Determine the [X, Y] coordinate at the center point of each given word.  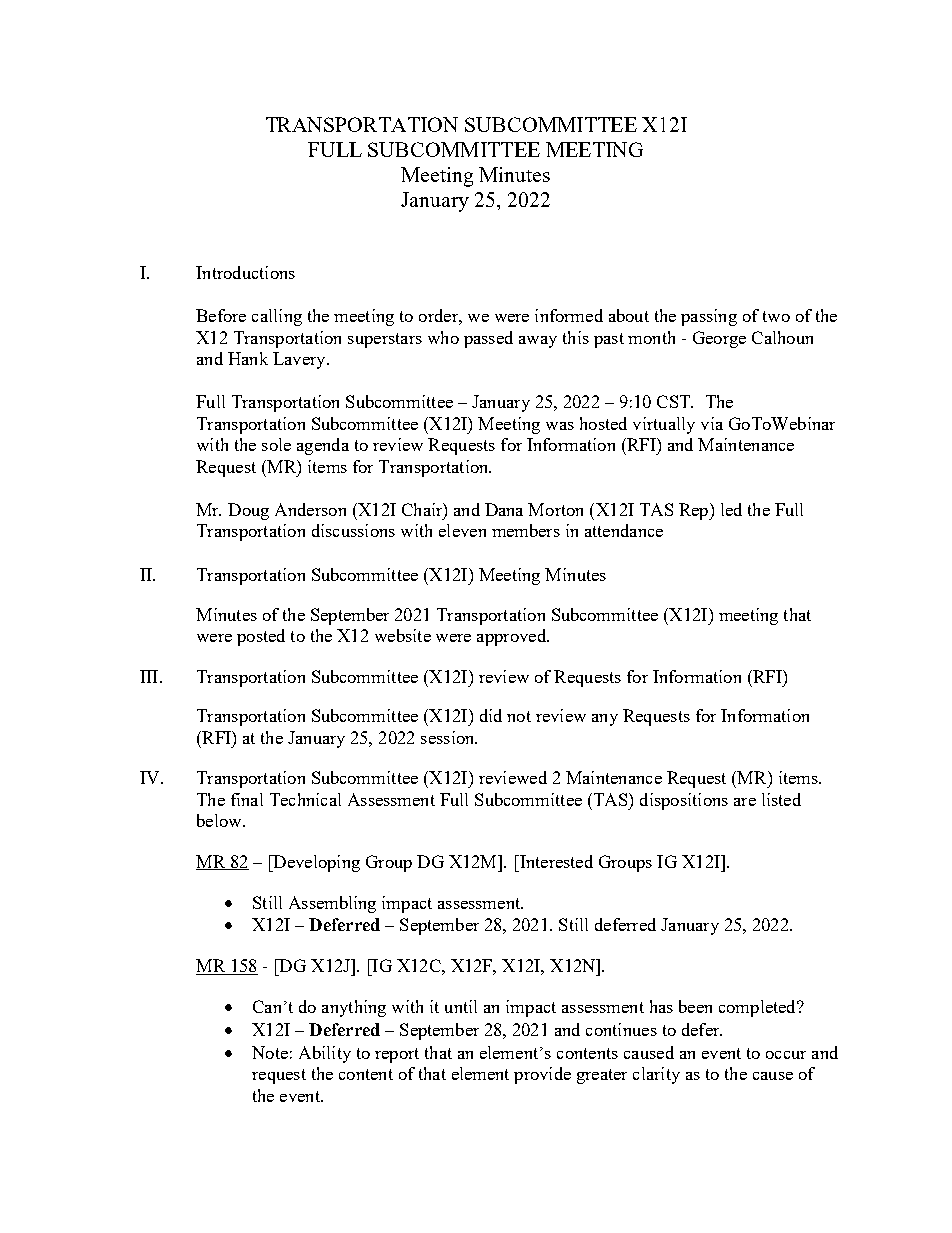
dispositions [684, 801]
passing [709, 317]
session [449, 737]
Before [221, 315]
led [731, 509]
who [443, 337]
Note [270, 1052]
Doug [248, 511]
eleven [462, 530]
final [247, 799]
